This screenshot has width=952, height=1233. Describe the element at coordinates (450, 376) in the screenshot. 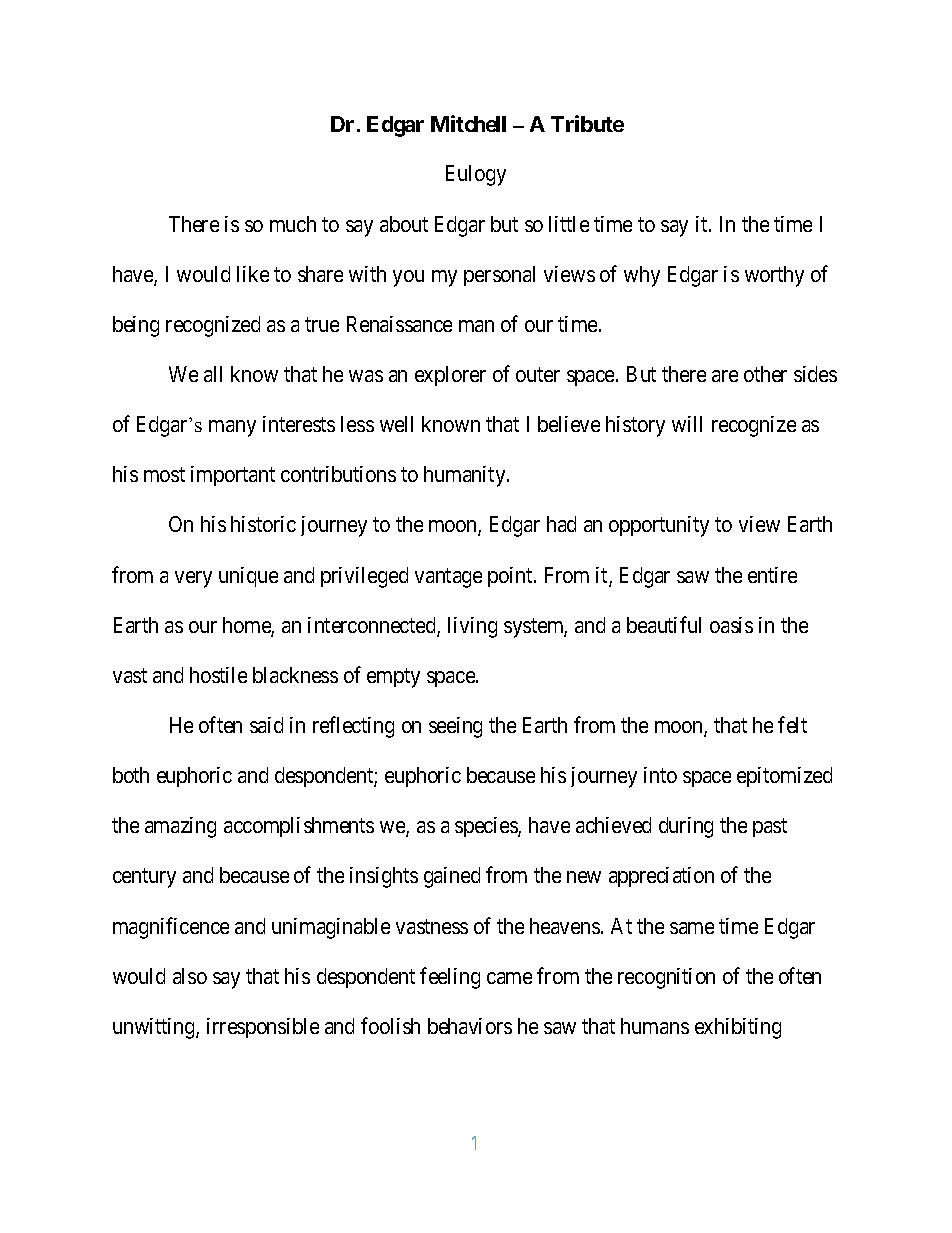

I see `explorer` at that location.
